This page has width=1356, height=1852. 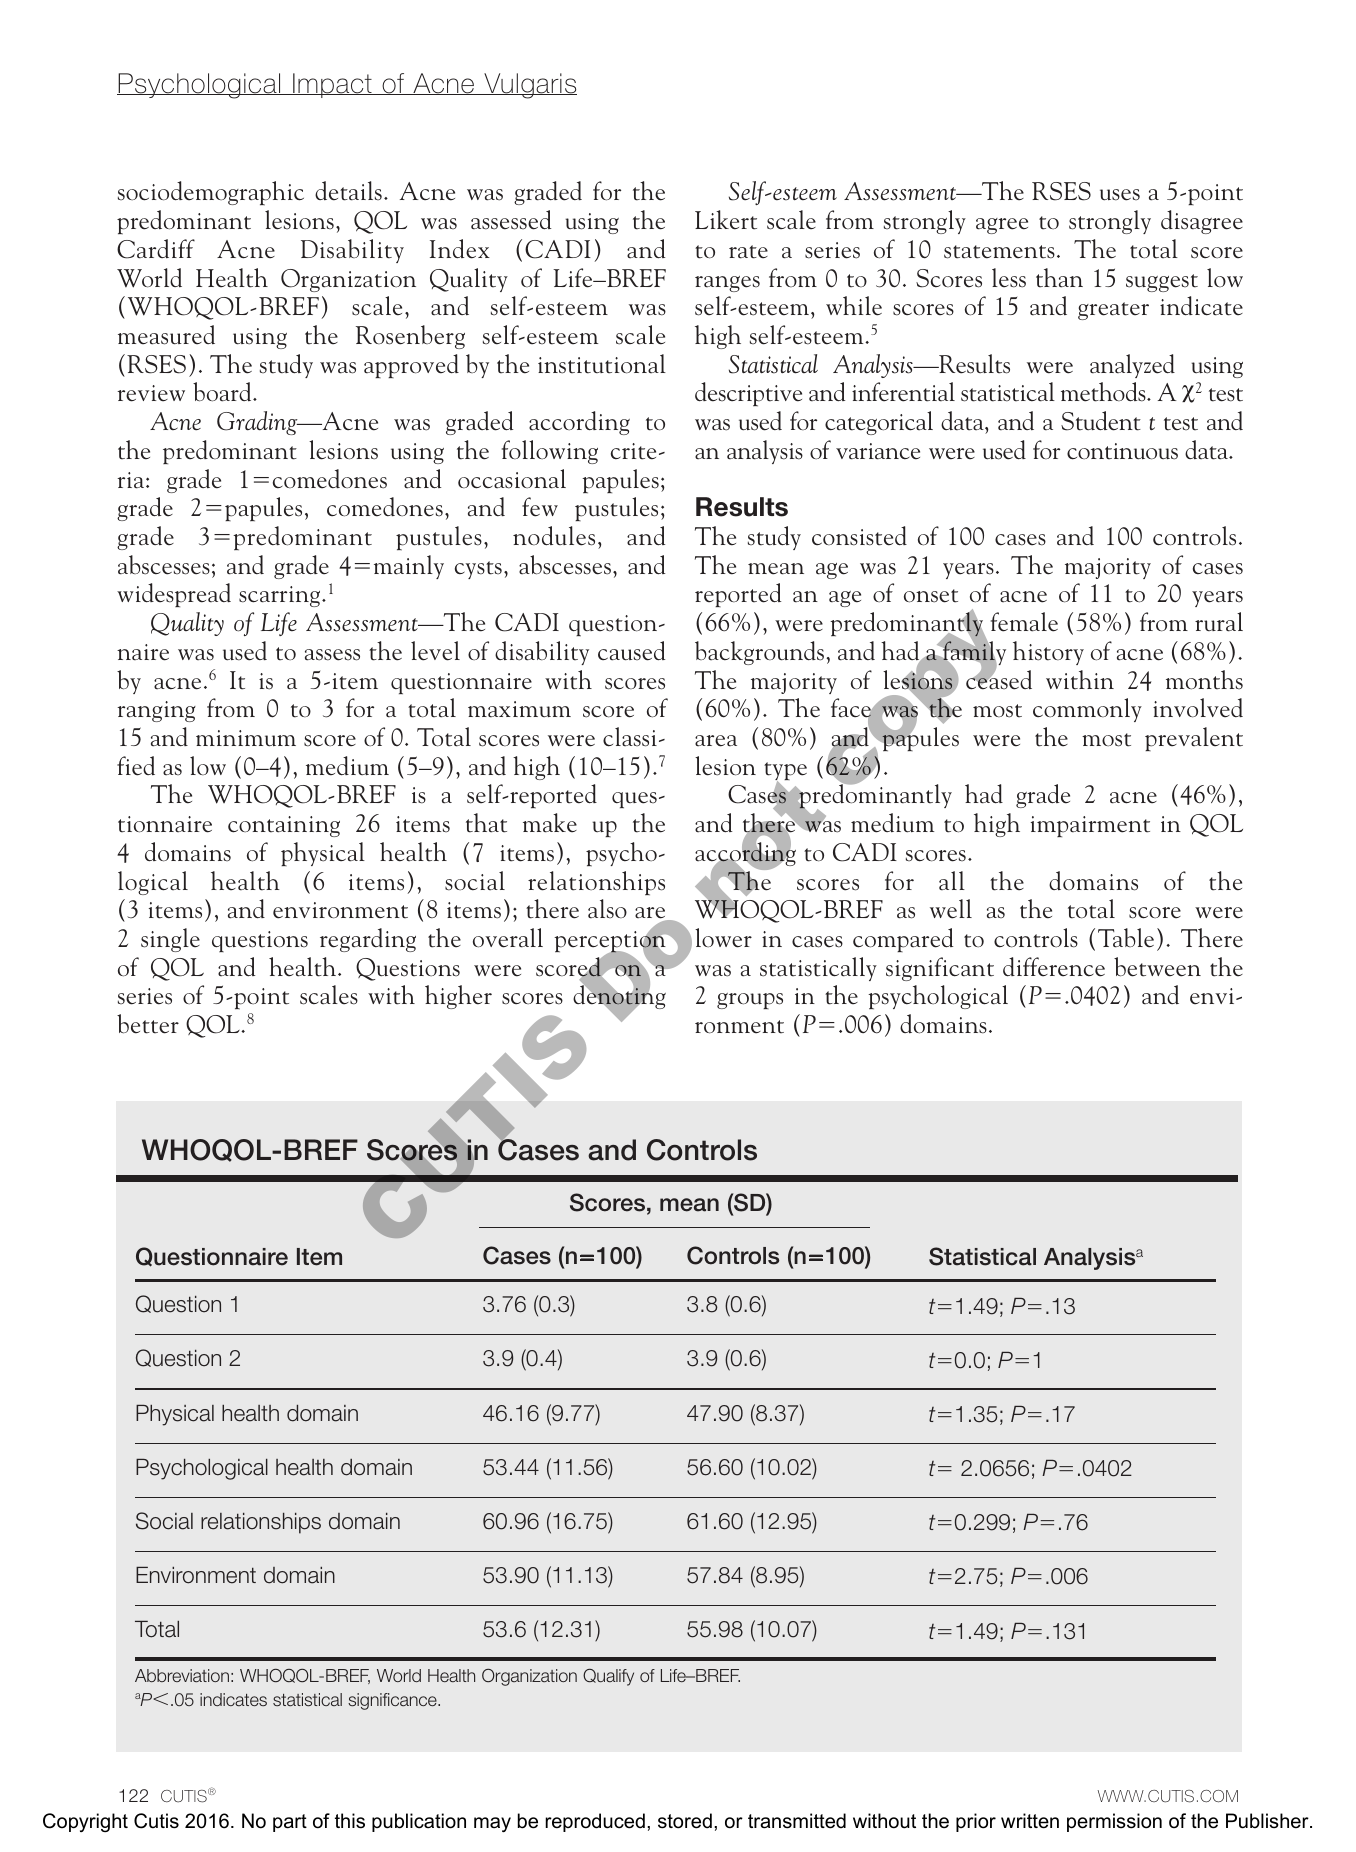 What do you see at coordinates (368, 940) in the page?
I see `regarding` at bounding box center [368, 940].
